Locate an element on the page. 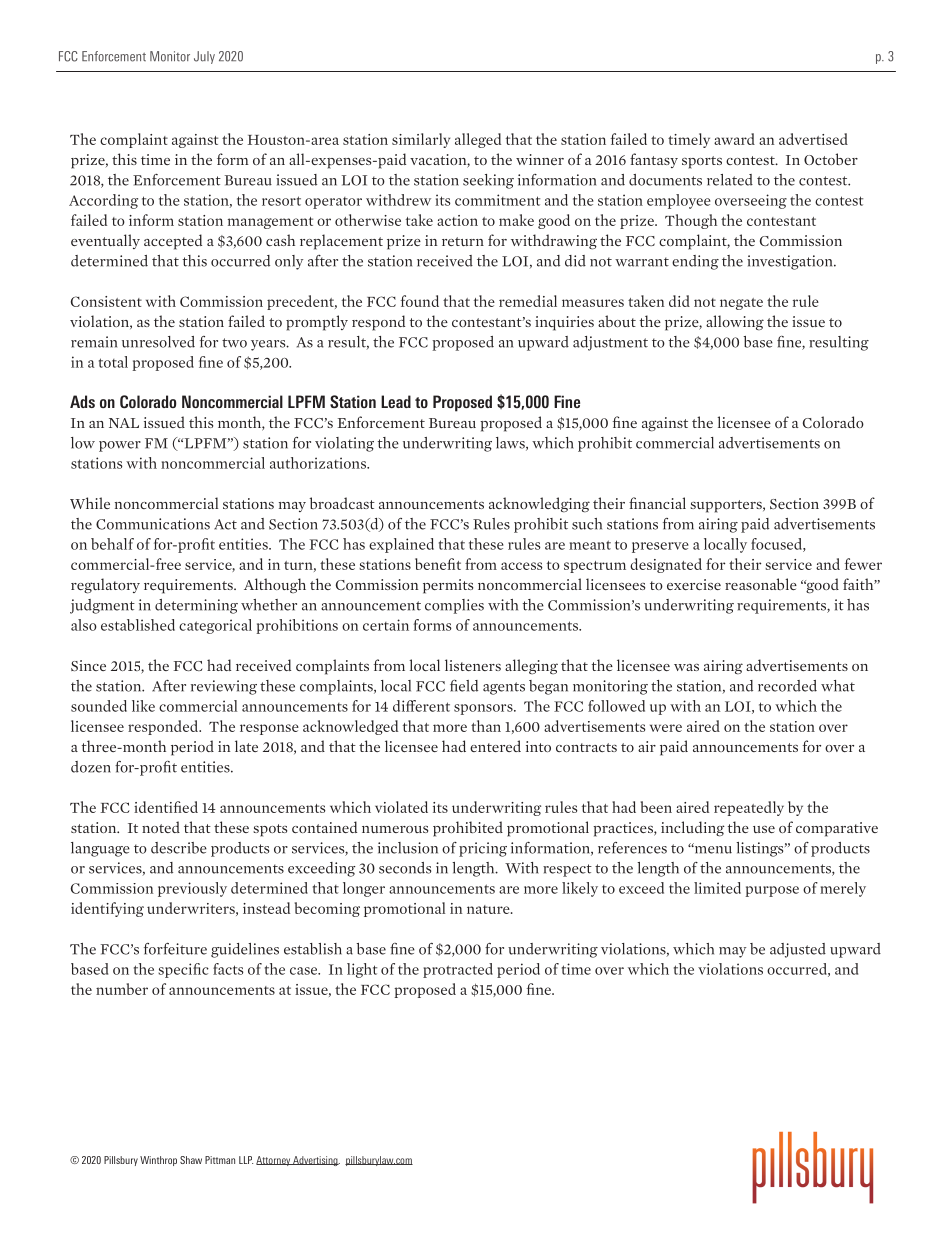  adjusted is located at coordinates (798, 950).
